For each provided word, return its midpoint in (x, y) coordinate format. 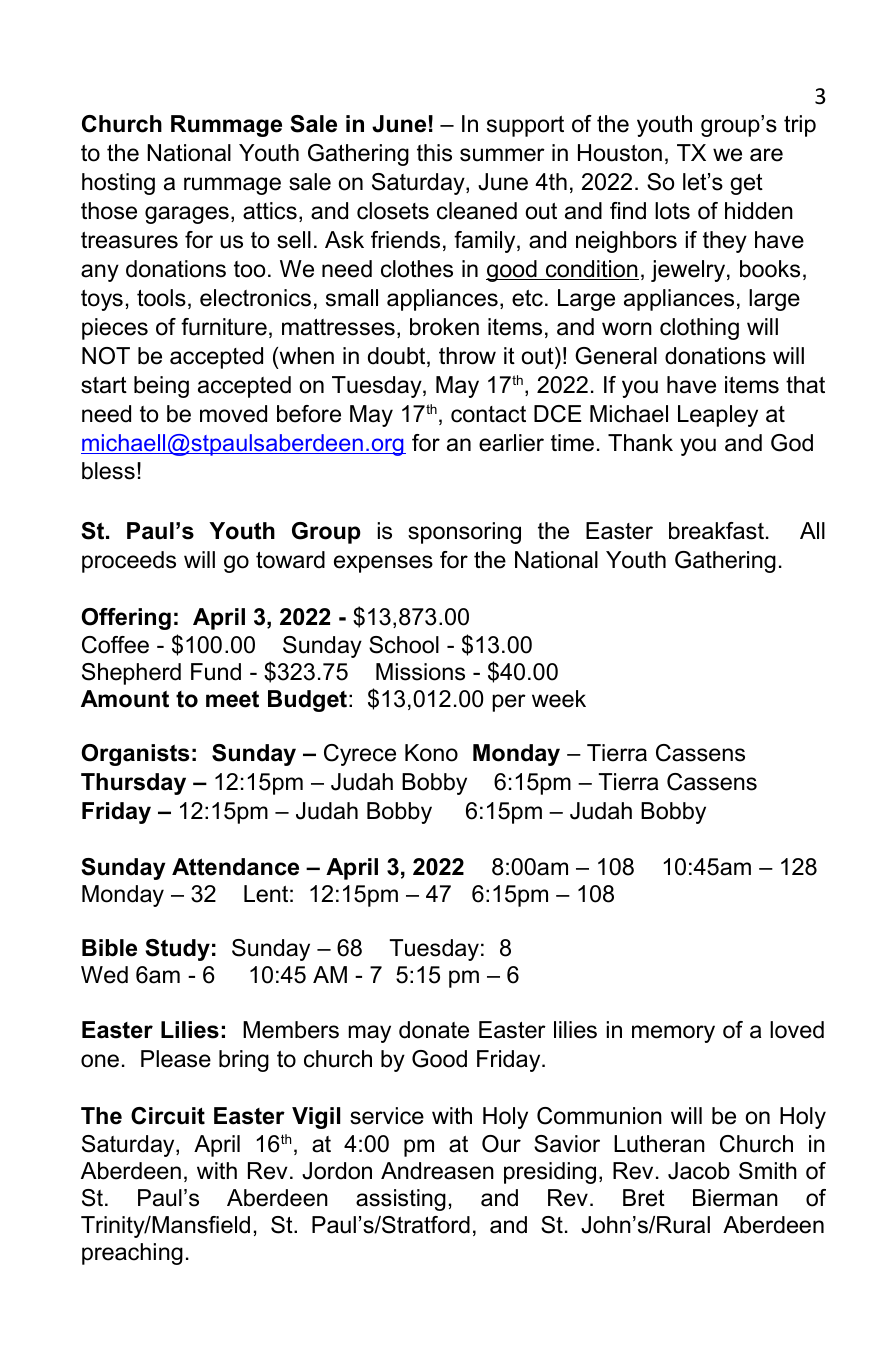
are (766, 155)
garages (187, 215)
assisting (401, 1200)
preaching (132, 1254)
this (434, 153)
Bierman (735, 1198)
